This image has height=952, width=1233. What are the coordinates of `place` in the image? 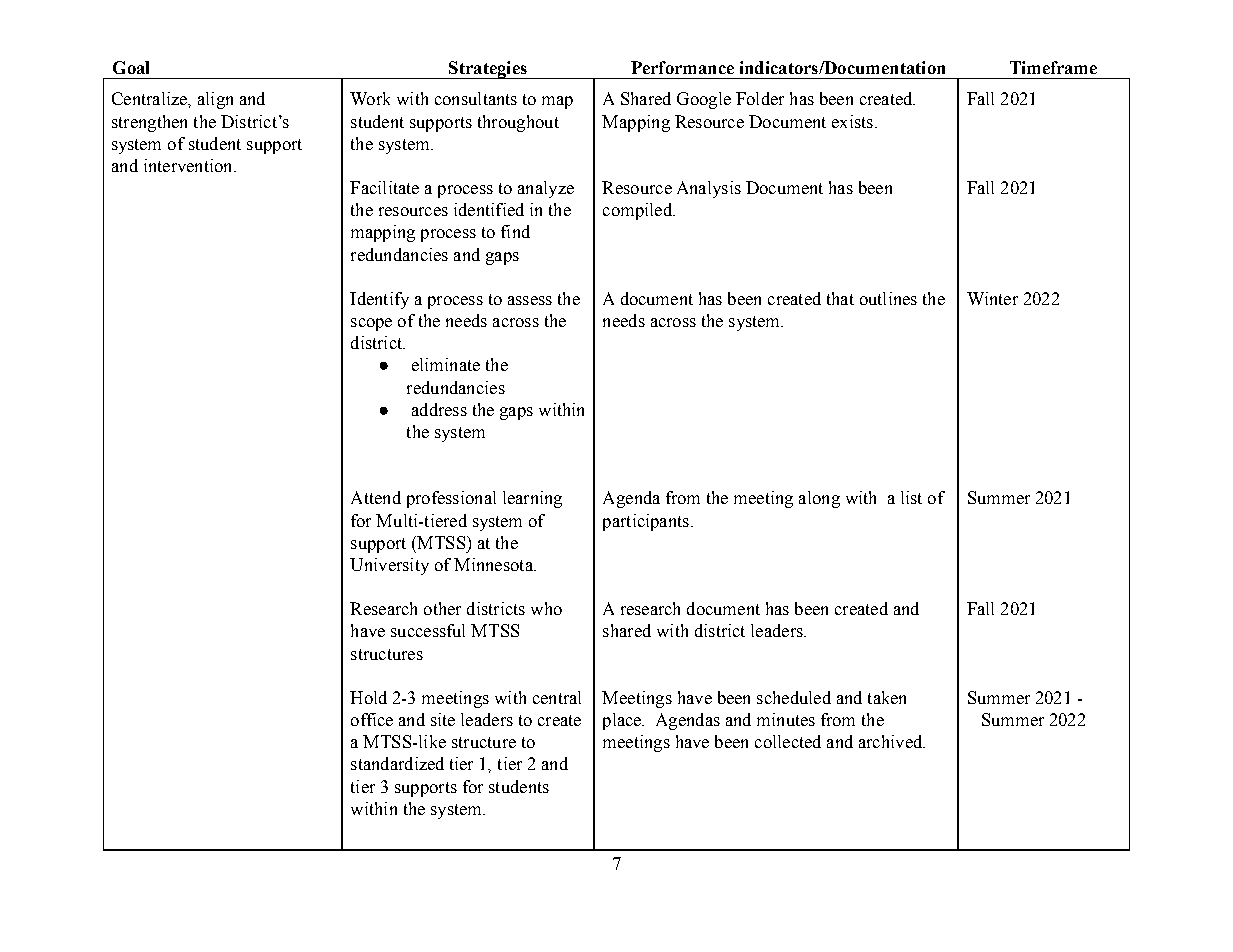 It's located at (623, 721).
